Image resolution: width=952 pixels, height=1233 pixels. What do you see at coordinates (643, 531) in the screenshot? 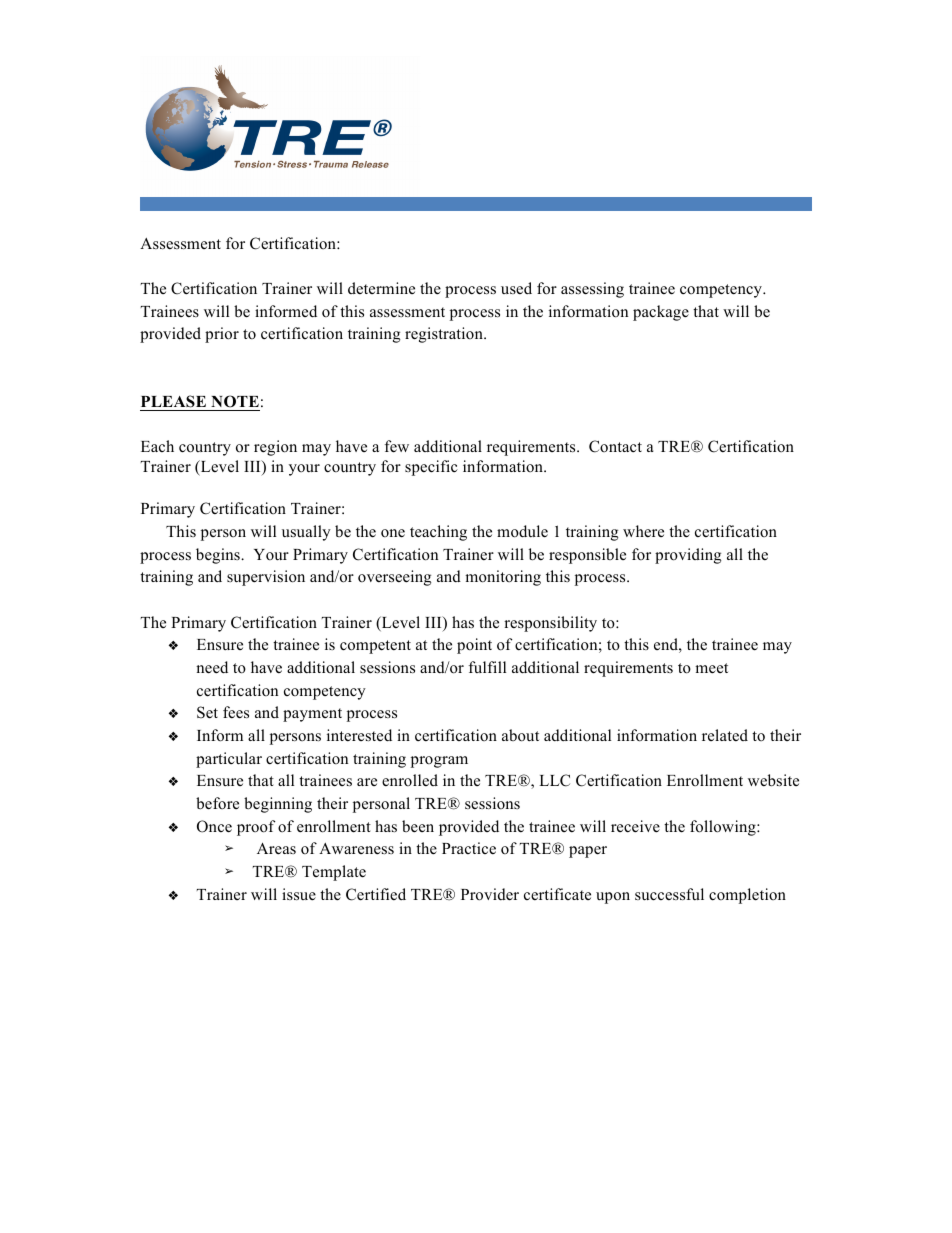
I see `where` at bounding box center [643, 531].
